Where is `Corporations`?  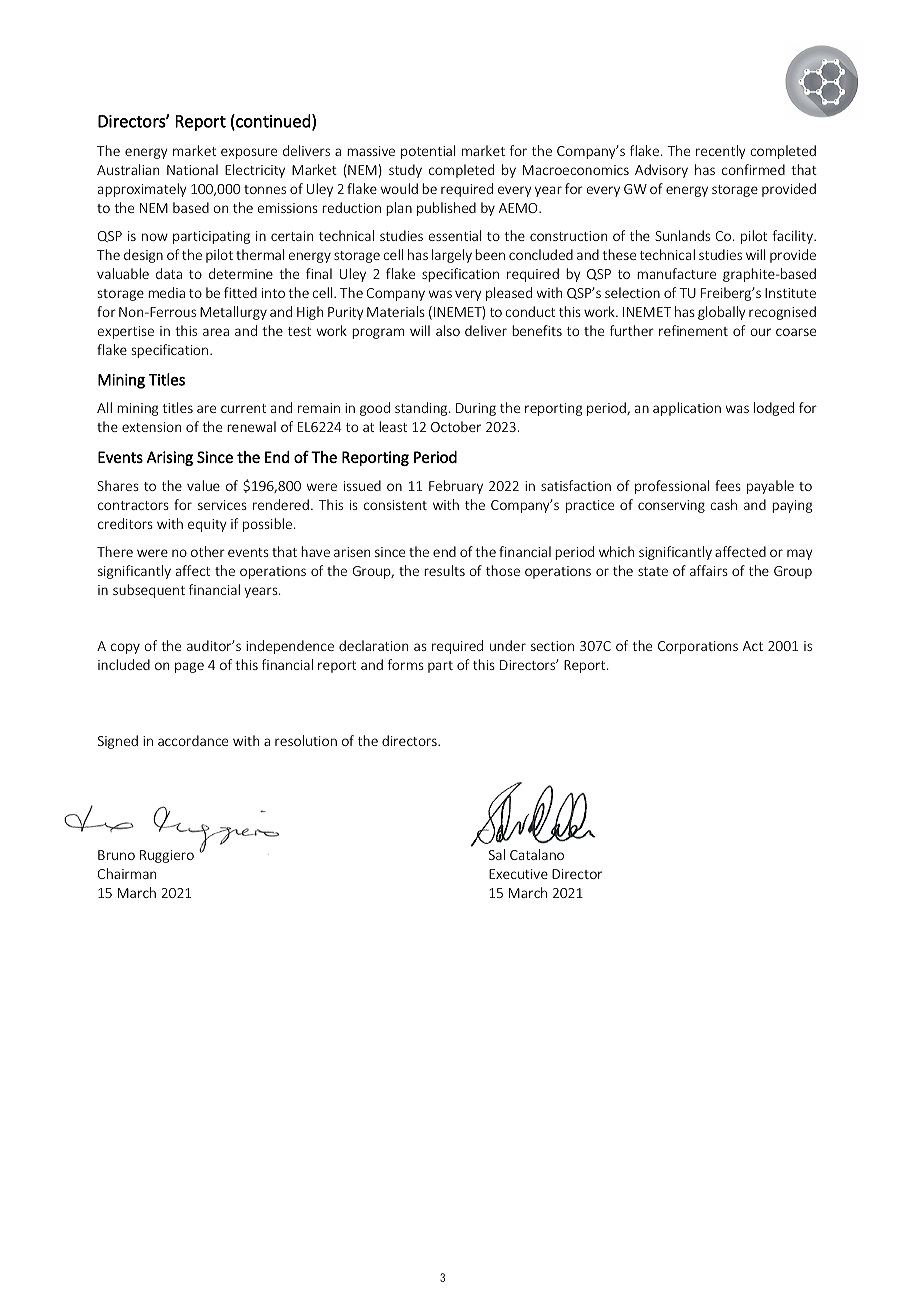
Corporations is located at coordinates (698, 647).
